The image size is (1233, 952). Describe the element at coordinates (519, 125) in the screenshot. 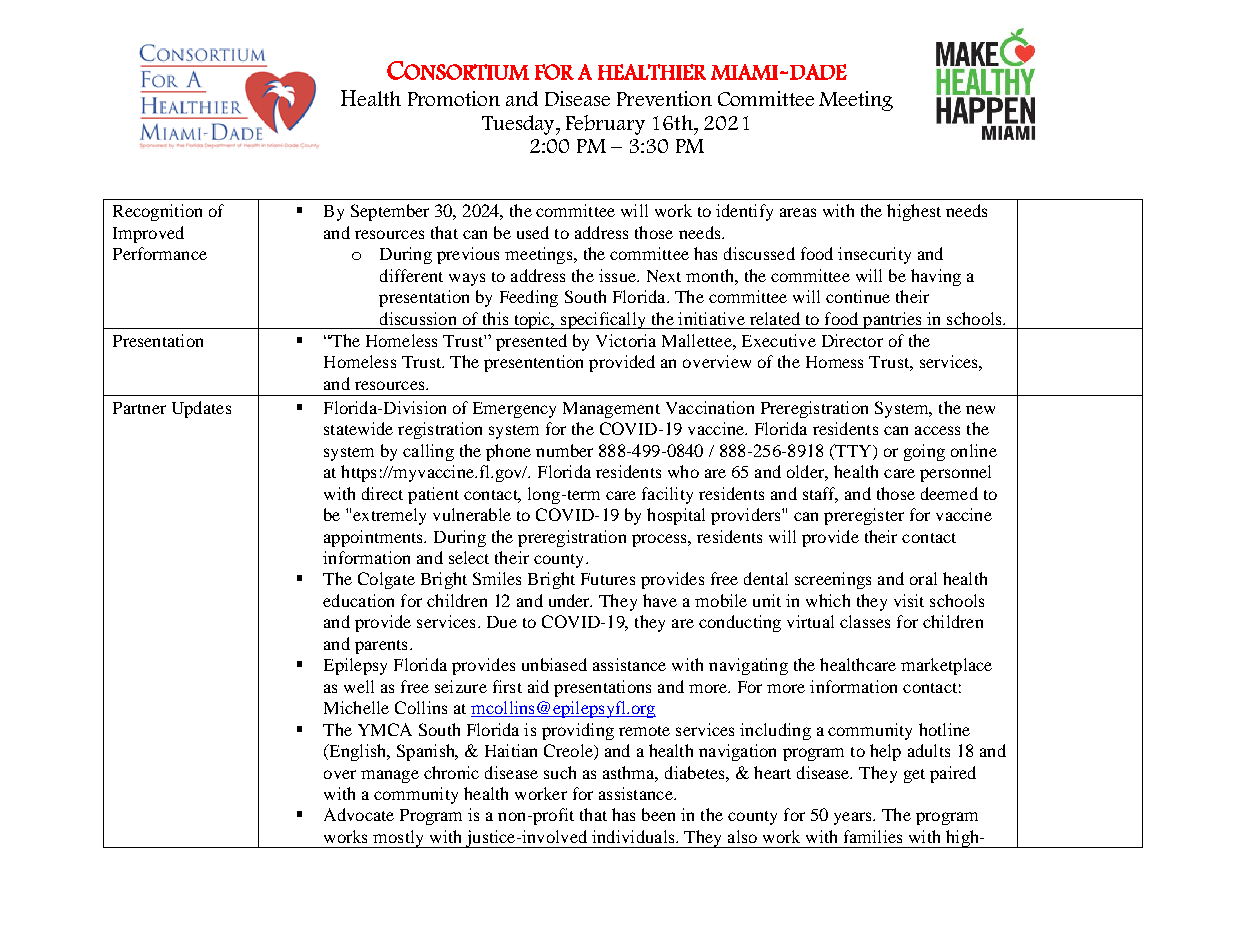

I see `Tuesday` at that location.
